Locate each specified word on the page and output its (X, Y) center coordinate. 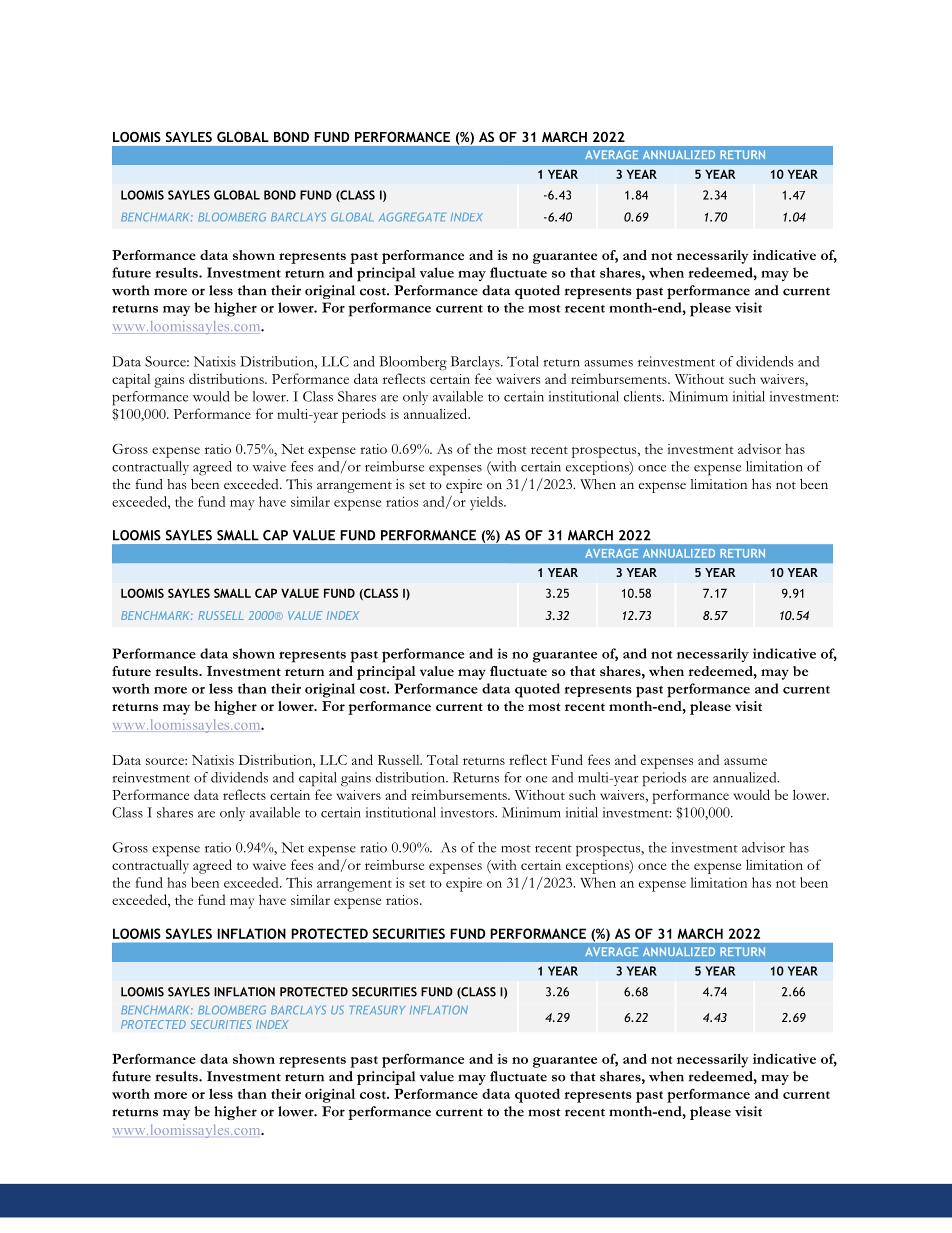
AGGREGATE (412, 217)
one (536, 779)
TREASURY (377, 1010)
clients (643, 396)
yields (487, 503)
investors (468, 812)
